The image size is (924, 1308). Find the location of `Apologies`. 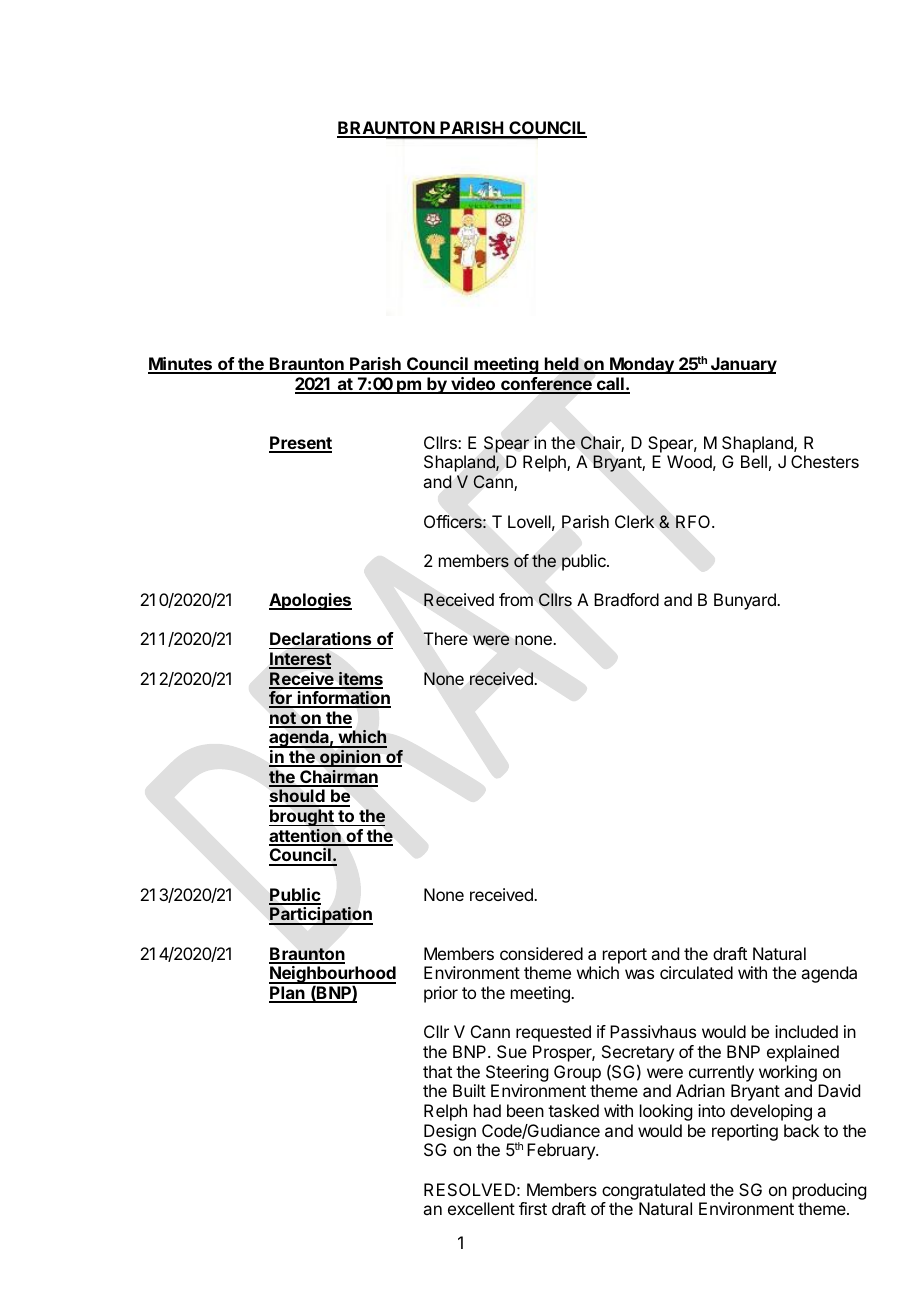

Apologies is located at coordinates (310, 601).
